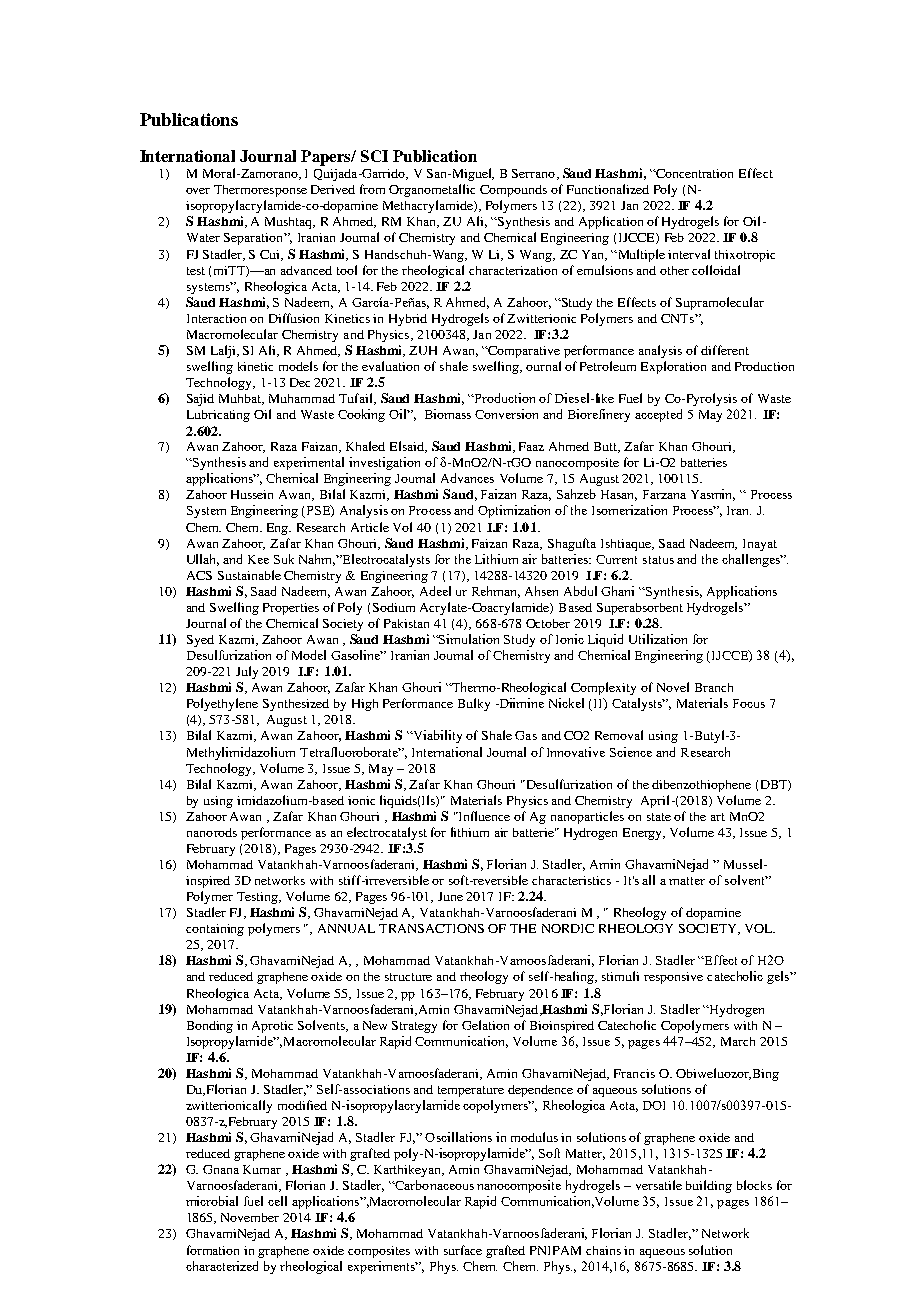 The height and width of the screenshot is (1307, 924). I want to click on interval, so click(689, 254).
